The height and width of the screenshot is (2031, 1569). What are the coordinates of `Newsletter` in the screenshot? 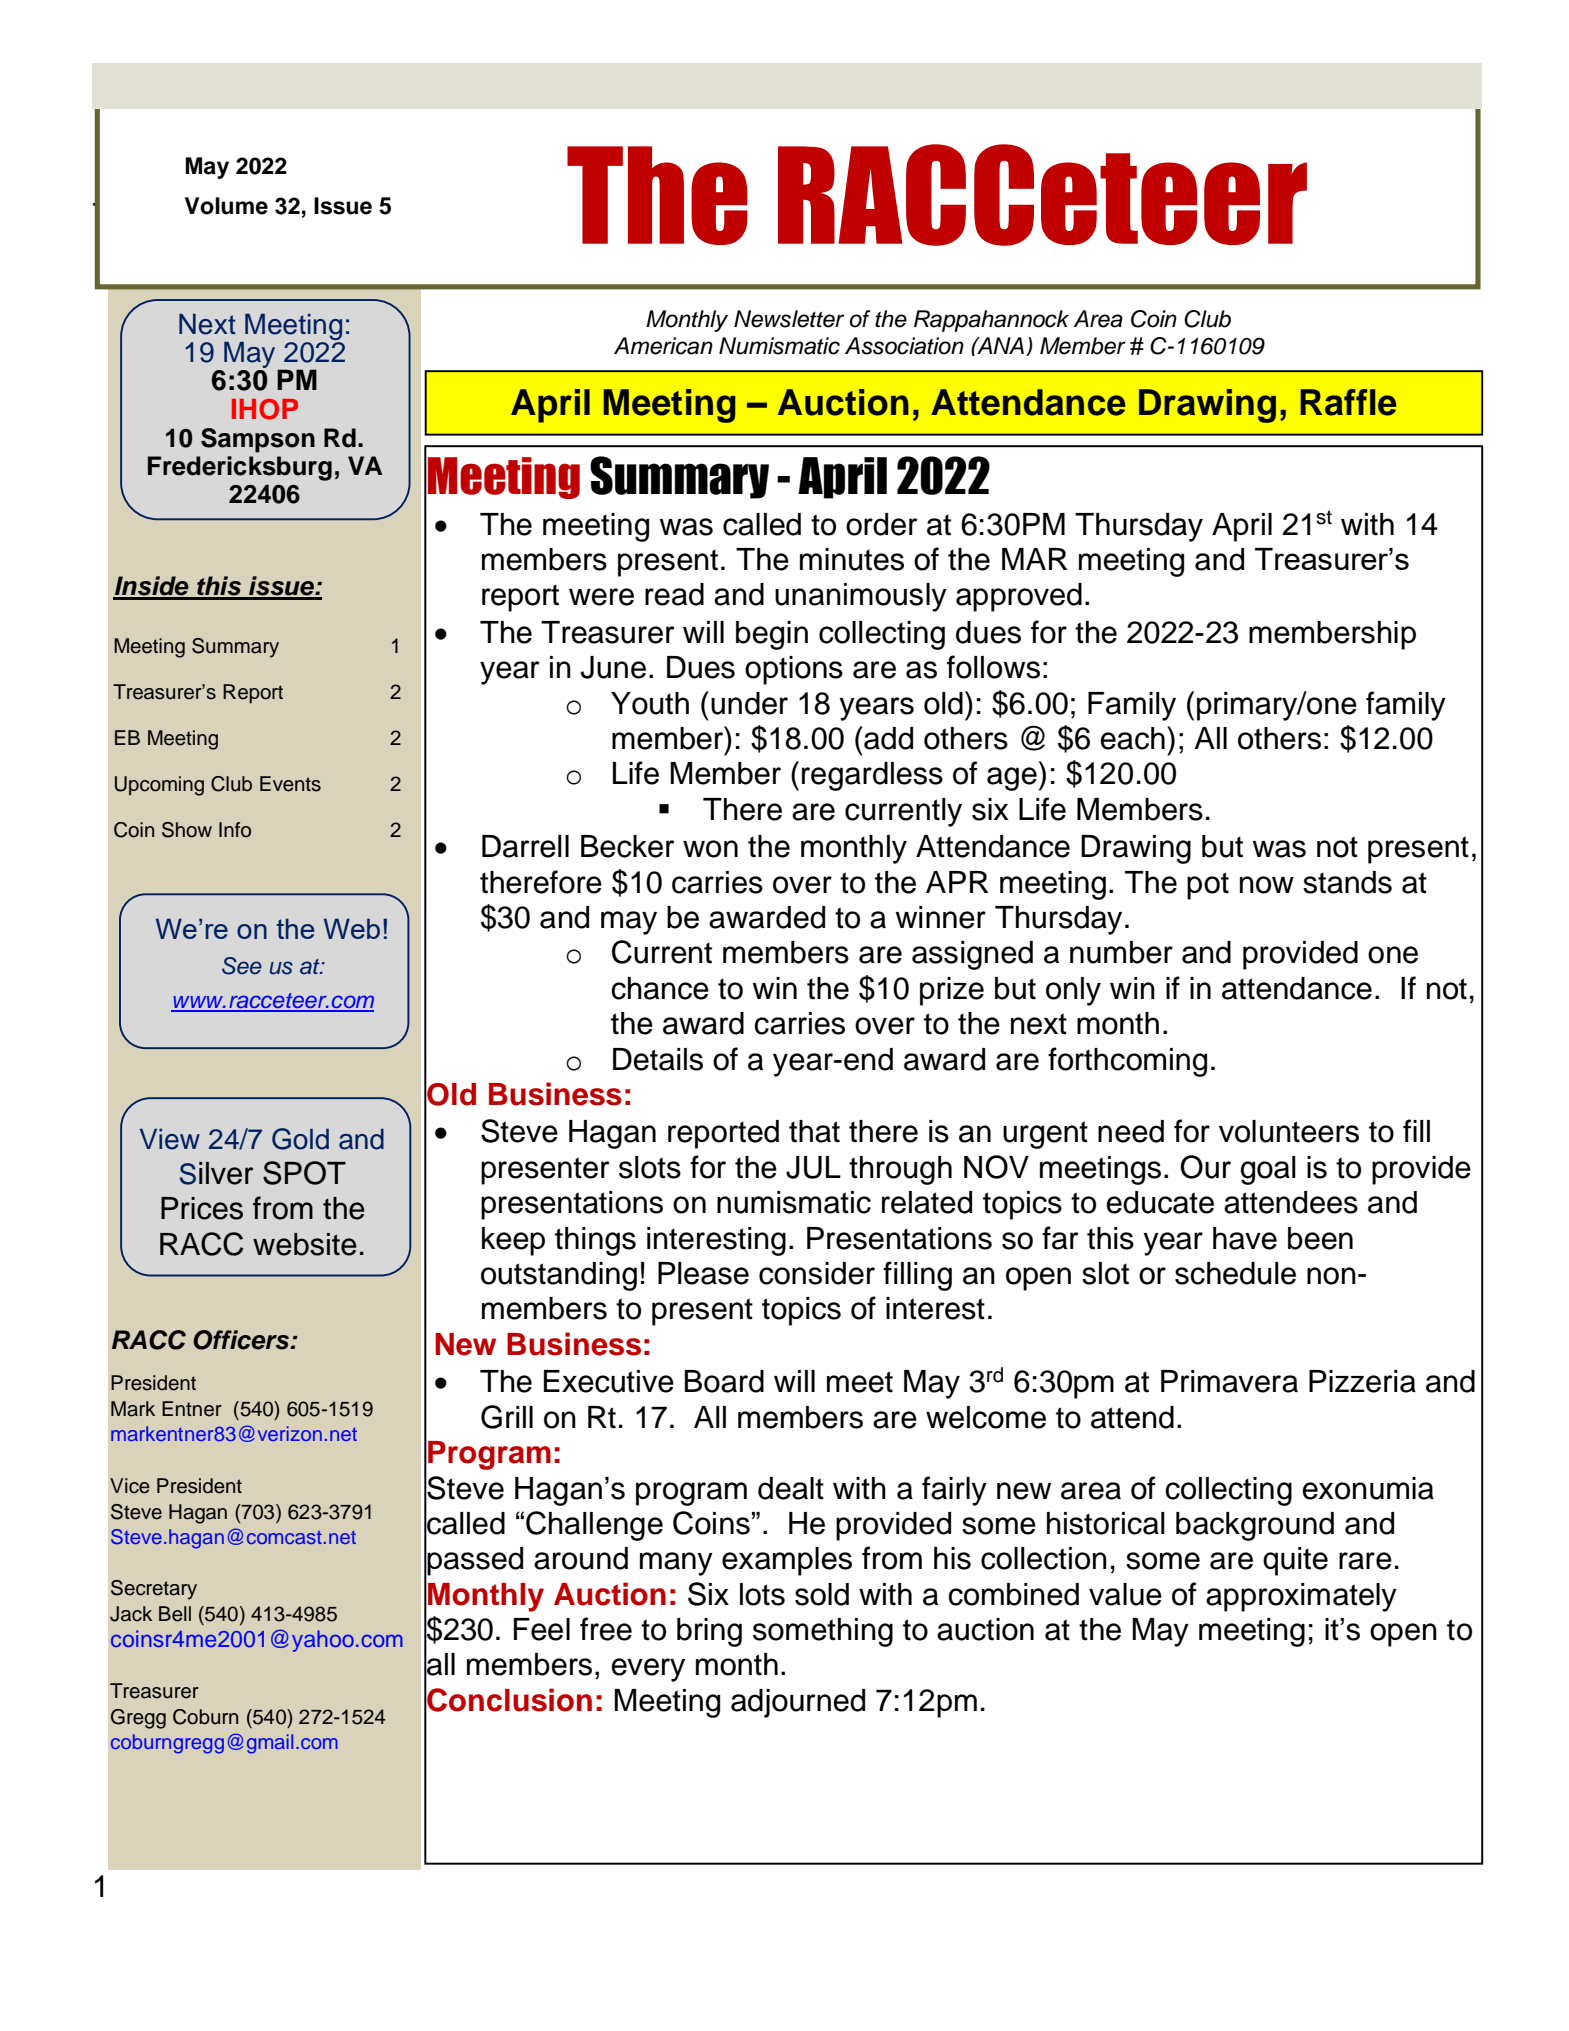 It's located at (789, 319).
